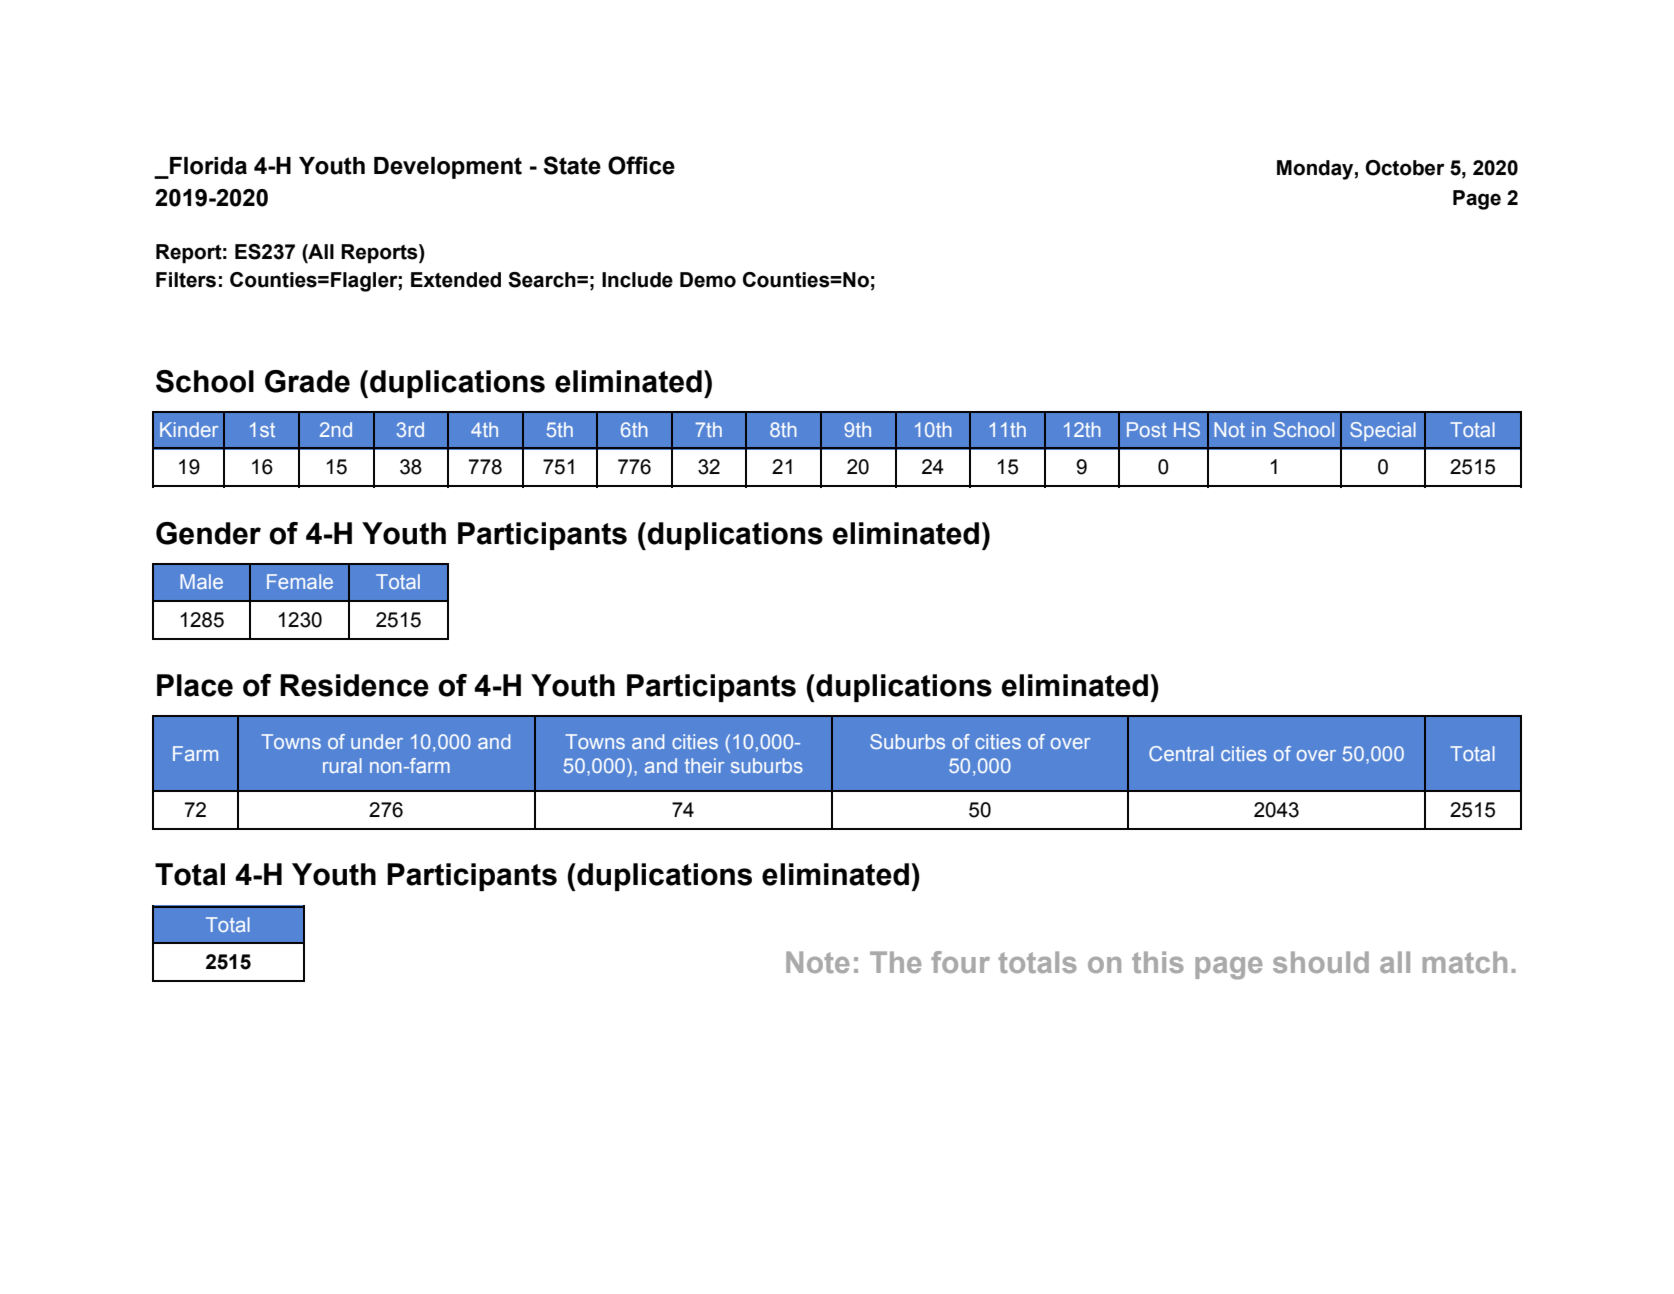 Image resolution: width=1674 pixels, height=1294 pixels. What do you see at coordinates (1405, 168) in the image?
I see `October` at bounding box center [1405, 168].
